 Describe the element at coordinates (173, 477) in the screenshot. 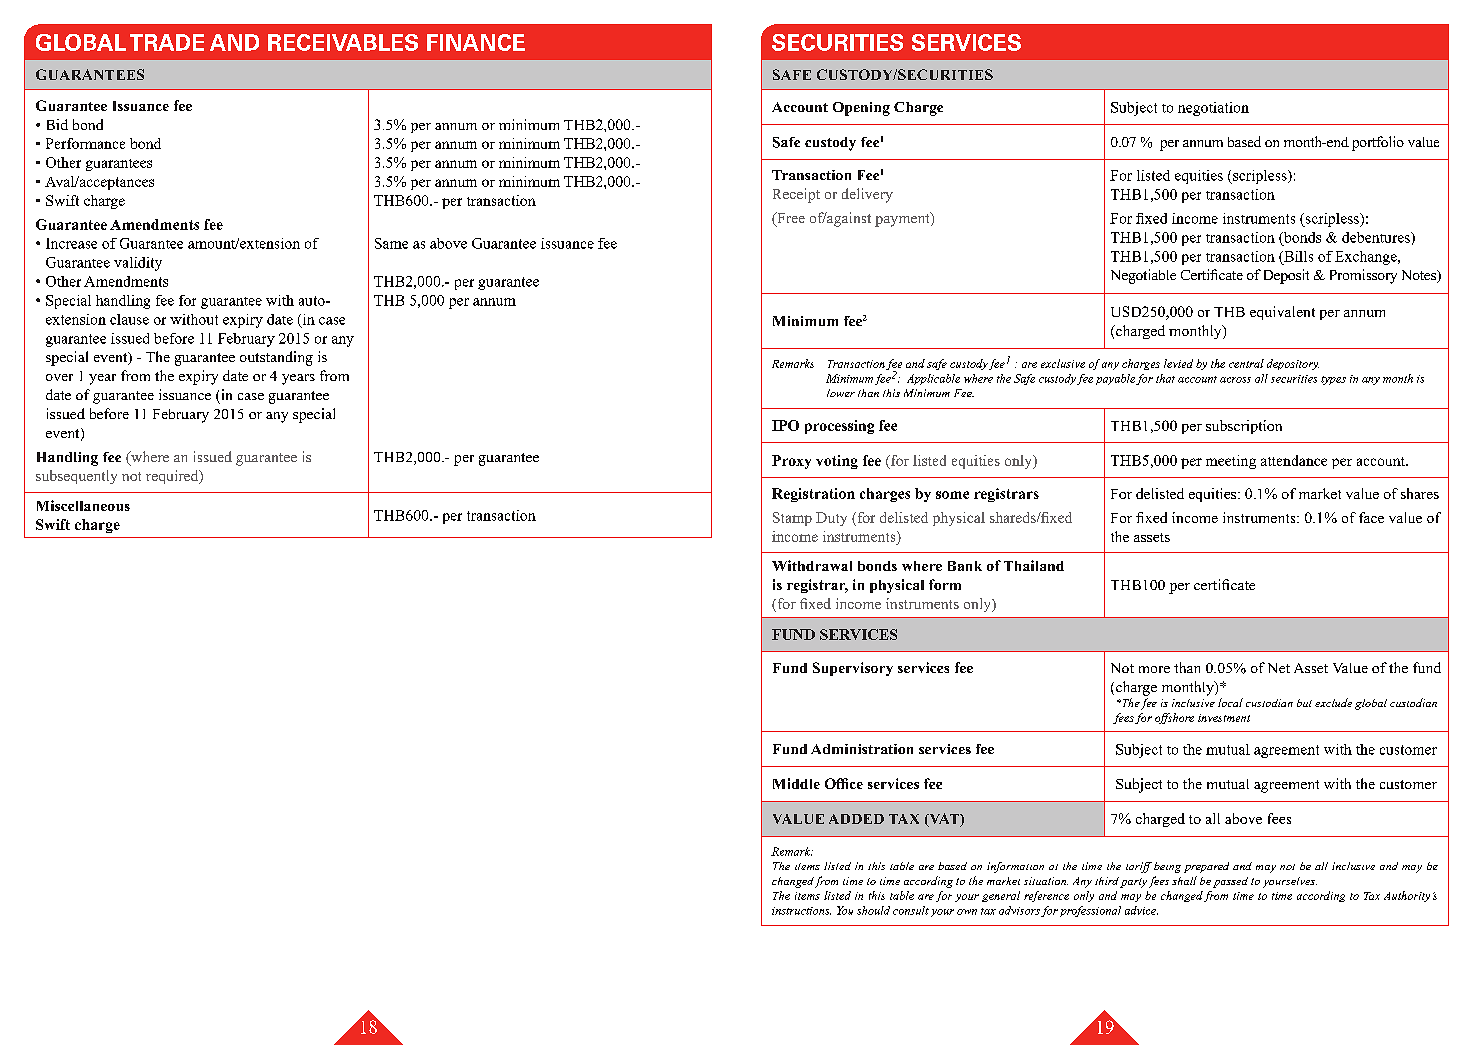

I see `required` at that location.
